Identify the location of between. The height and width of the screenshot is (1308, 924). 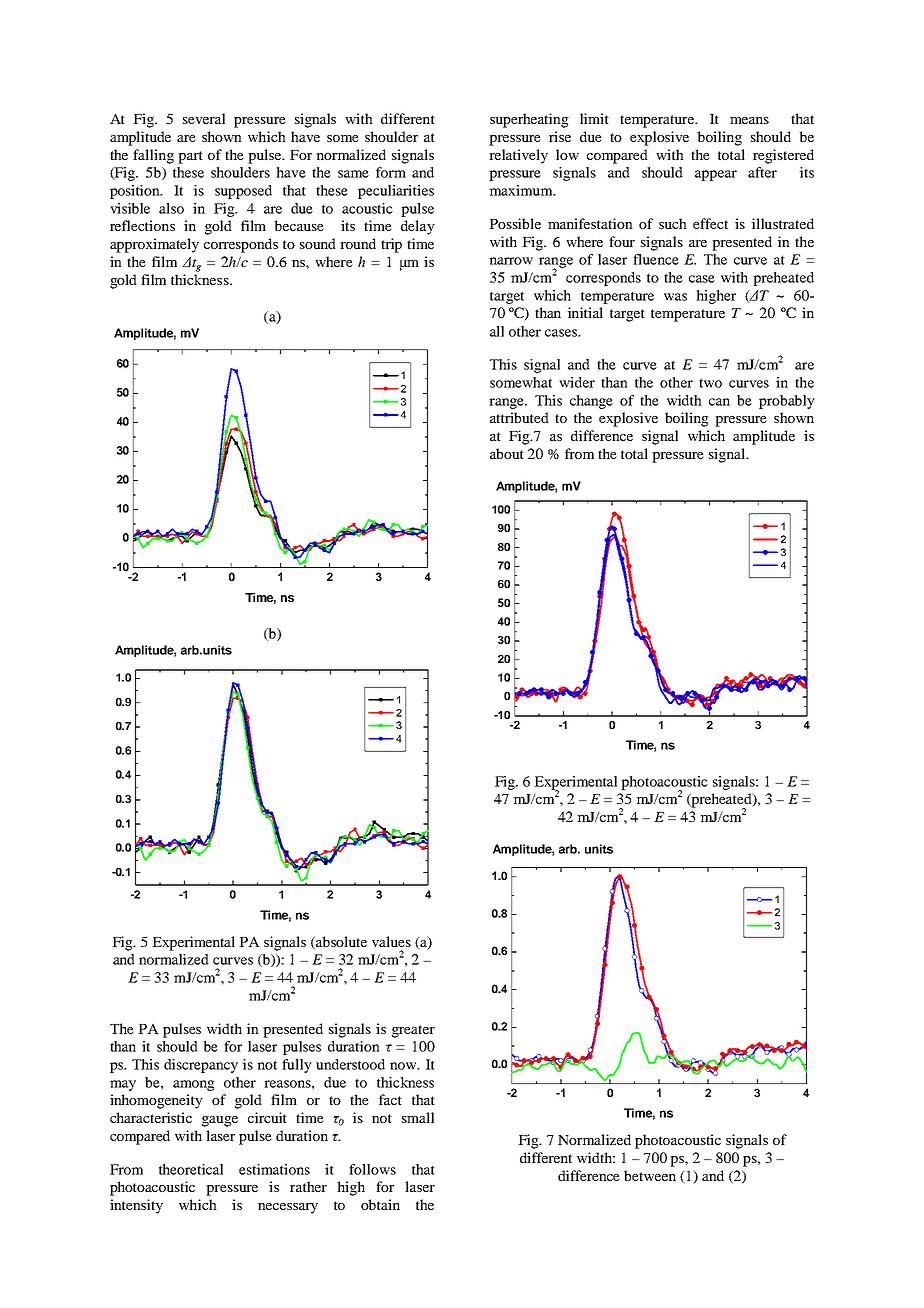
(650, 1175).
